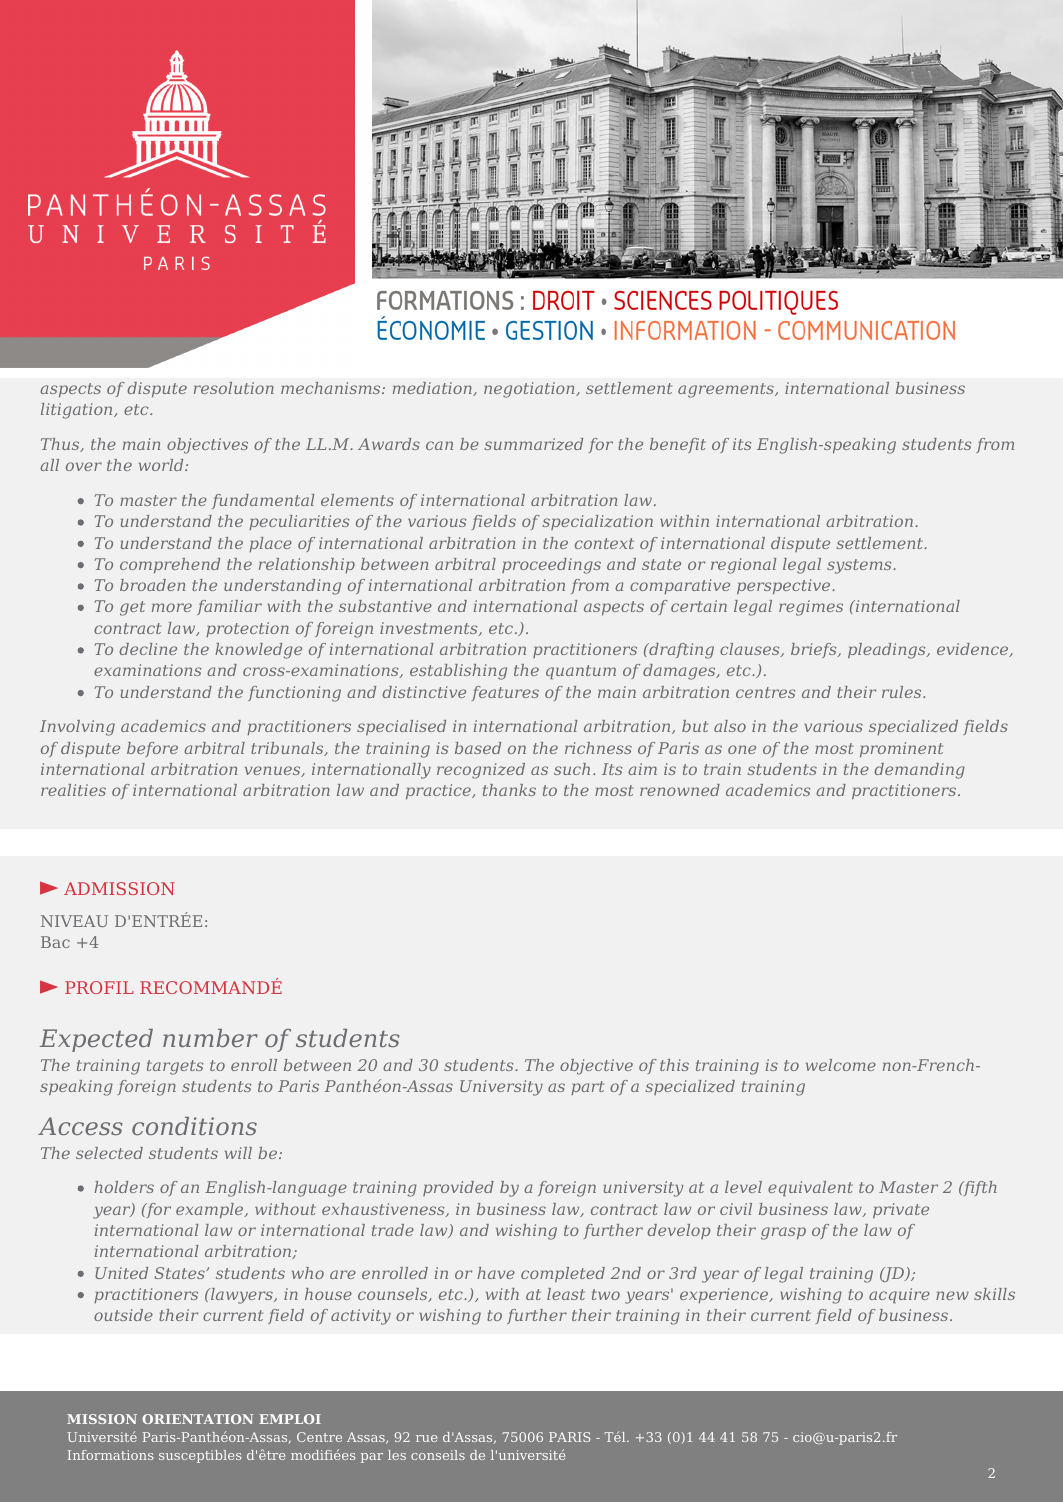 The image size is (1063, 1503). What do you see at coordinates (162, 465) in the screenshot?
I see `world` at bounding box center [162, 465].
